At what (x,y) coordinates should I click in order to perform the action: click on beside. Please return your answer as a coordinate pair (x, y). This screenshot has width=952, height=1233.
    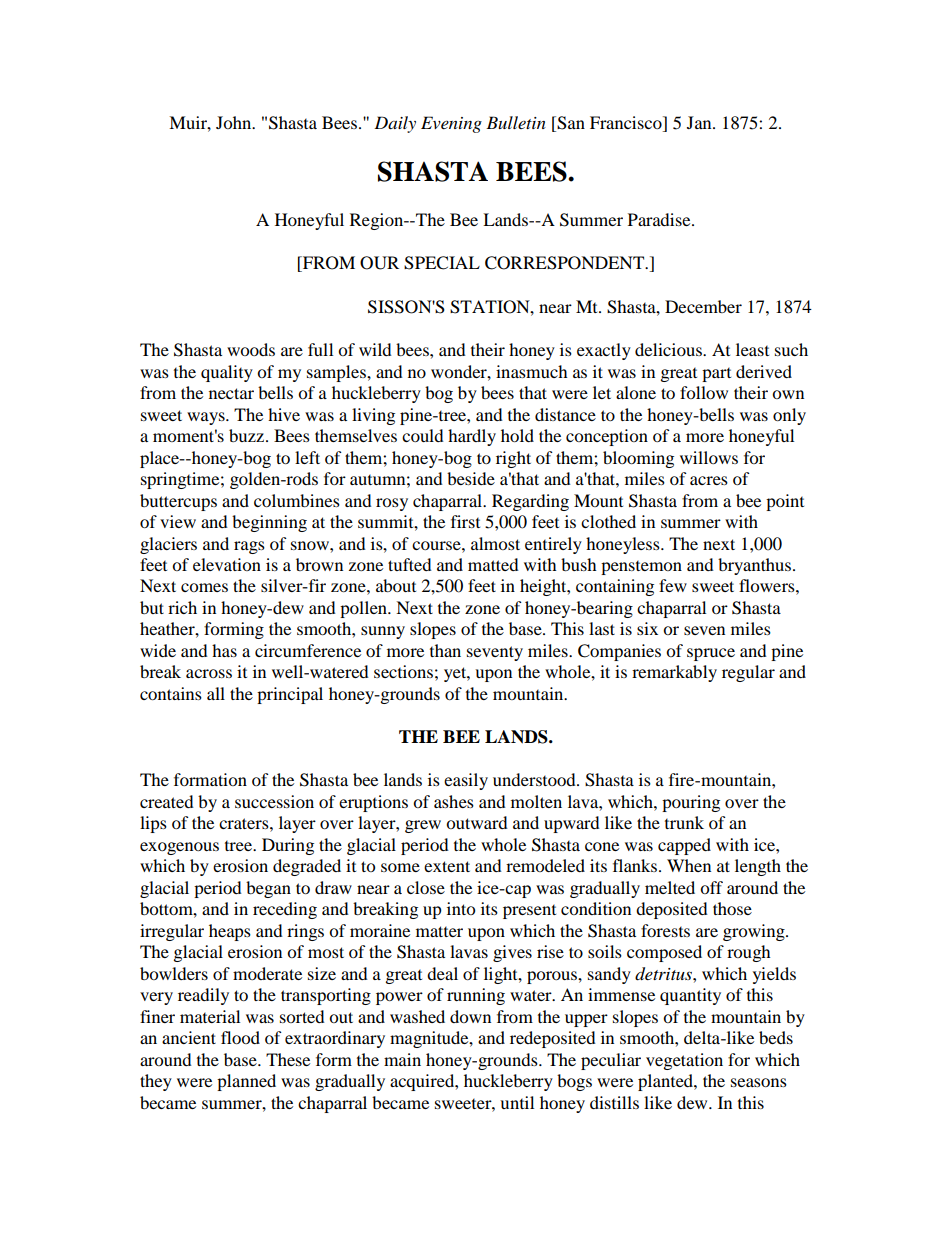
    Looking at the image, I should click on (471, 478).
